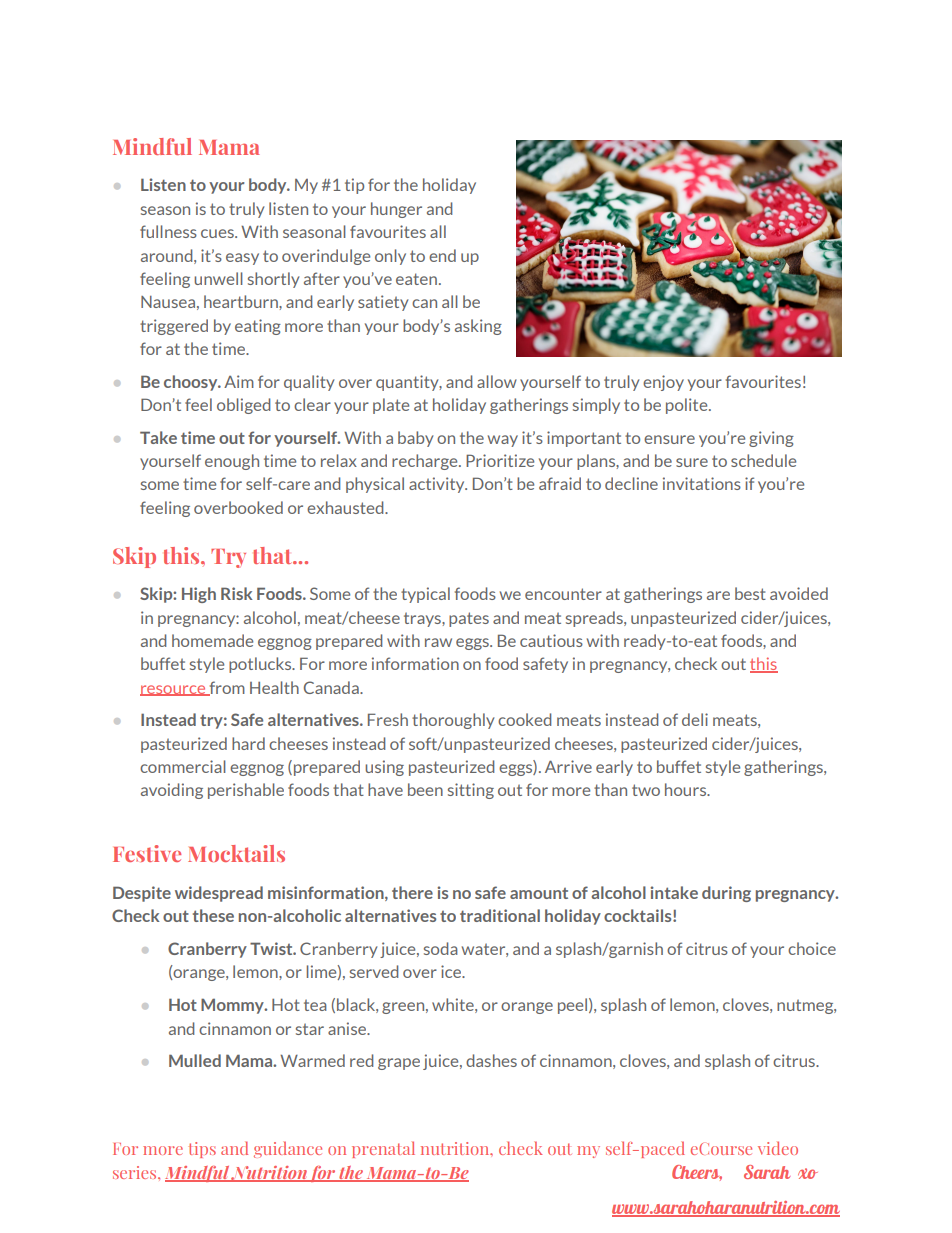  What do you see at coordinates (726, 894) in the screenshot?
I see `during` at bounding box center [726, 894].
